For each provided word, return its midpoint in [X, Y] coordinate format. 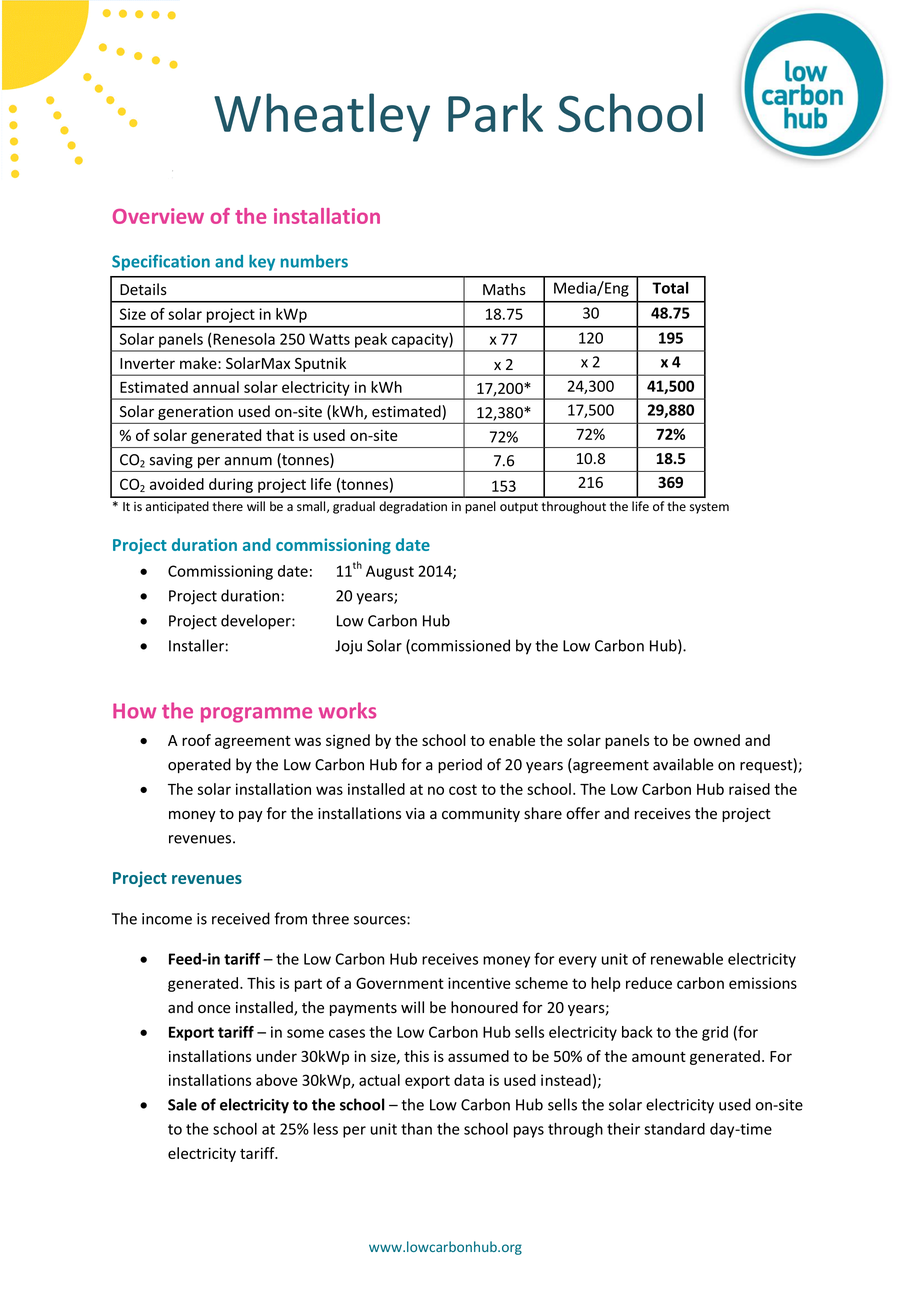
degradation [413, 507]
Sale [182, 1104]
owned [717, 740]
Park [495, 112]
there [227, 506]
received [241, 918]
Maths [504, 289]
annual [216, 387]
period [460, 765]
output [519, 508]
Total [670, 288]
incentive [479, 983]
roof [196, 740]
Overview [158, 216]
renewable [687, 959]
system [709, 508]
